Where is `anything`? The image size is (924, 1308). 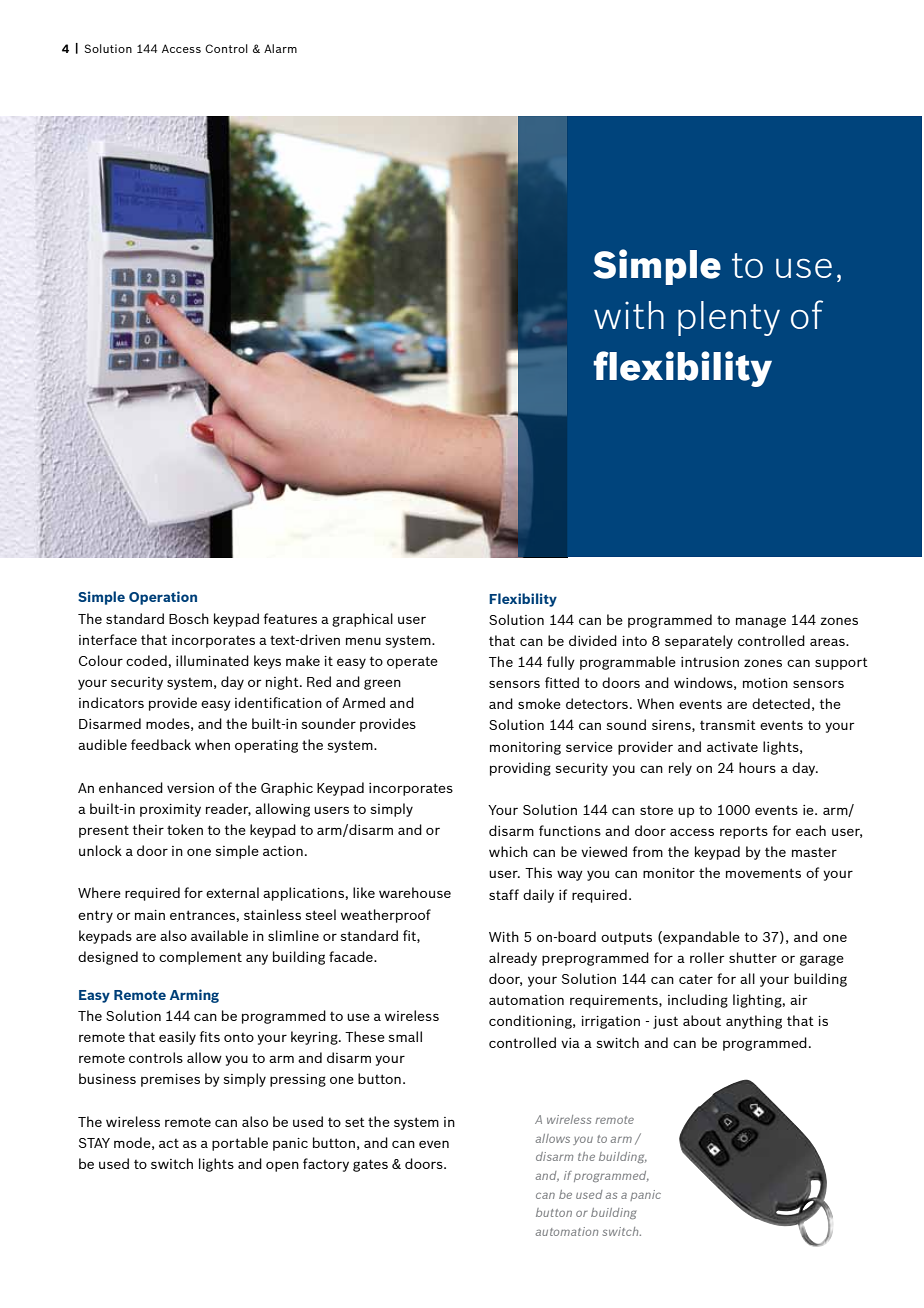 anything is located at coordinates (754, 1022).
